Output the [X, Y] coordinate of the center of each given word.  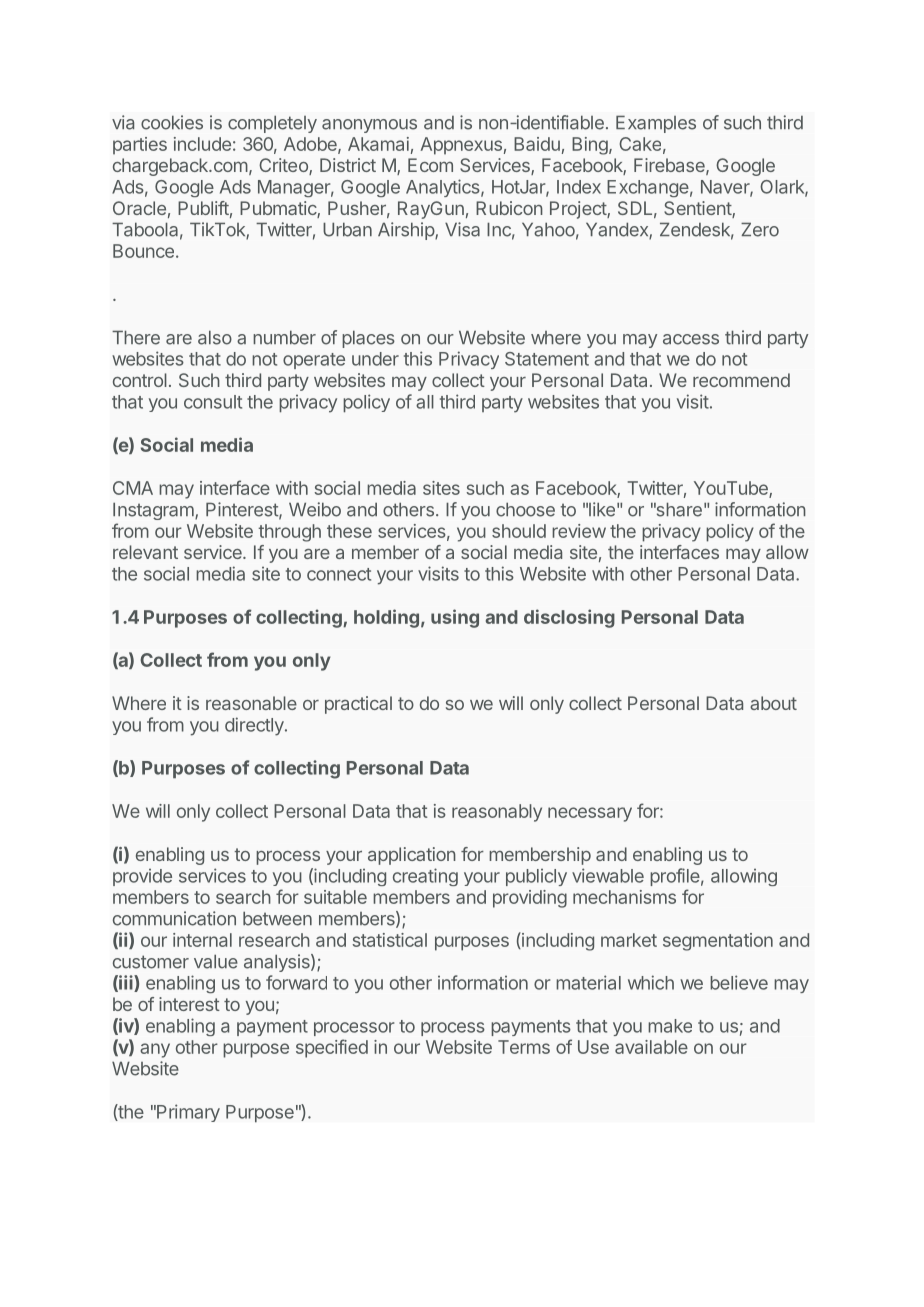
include [202, 144]
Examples [656, 124]
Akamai [378, 144]
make [670, 1026]
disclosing [569, 618]
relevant [145, 552]
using [455, 618]
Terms [524, 1047]
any [155, 1050]
